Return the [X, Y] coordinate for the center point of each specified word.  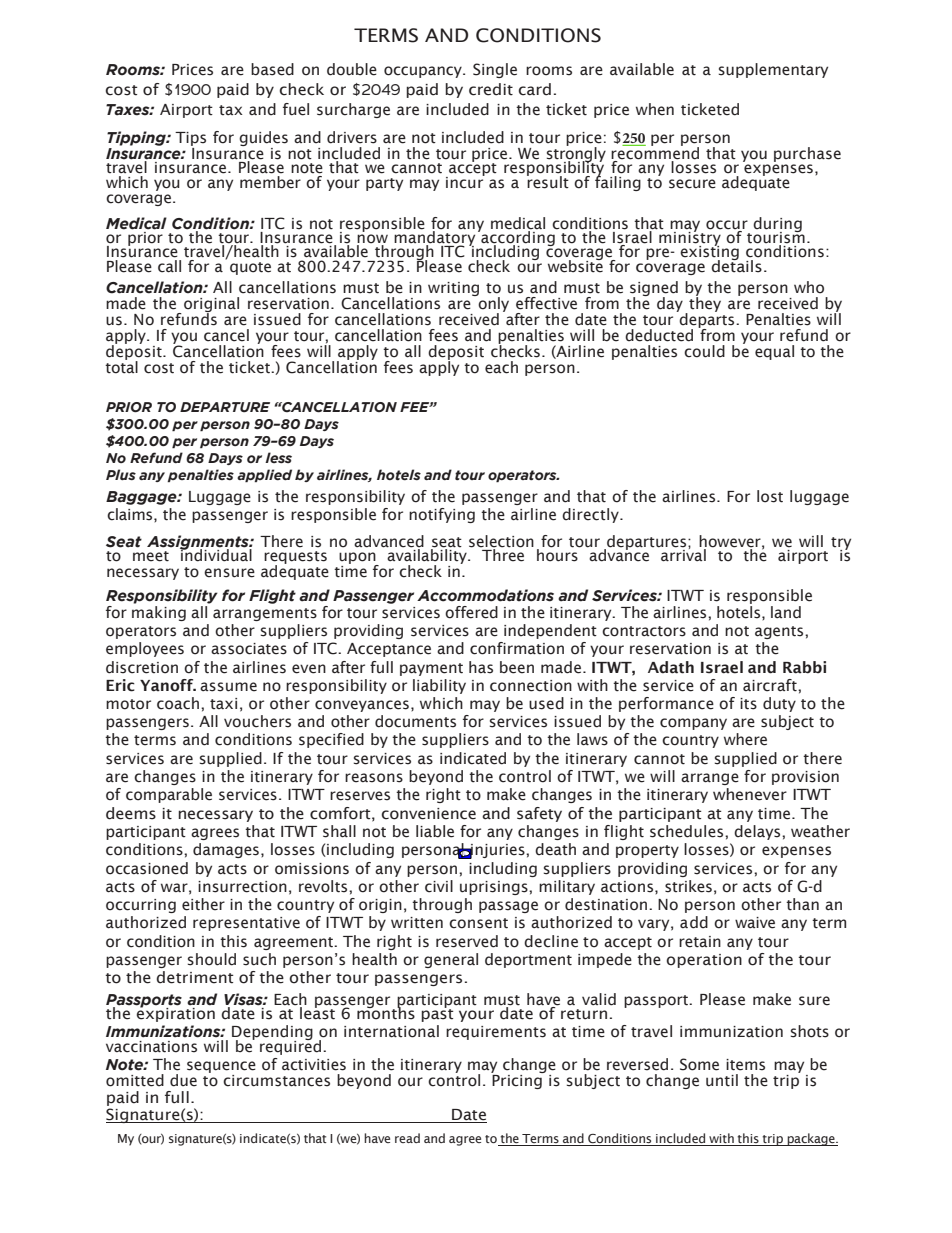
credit [491, 89]
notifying [442, 515]
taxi [223, 703]
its [748, 704]
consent [478, 923]
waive [755, 923]
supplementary [773, 70]
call [169, 265]
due [183, 1080]
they [704, 304]
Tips [190, 140]
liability [439, 686]
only [492, 304]
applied [264, 475]
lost [770, 496]
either [203, 904]
